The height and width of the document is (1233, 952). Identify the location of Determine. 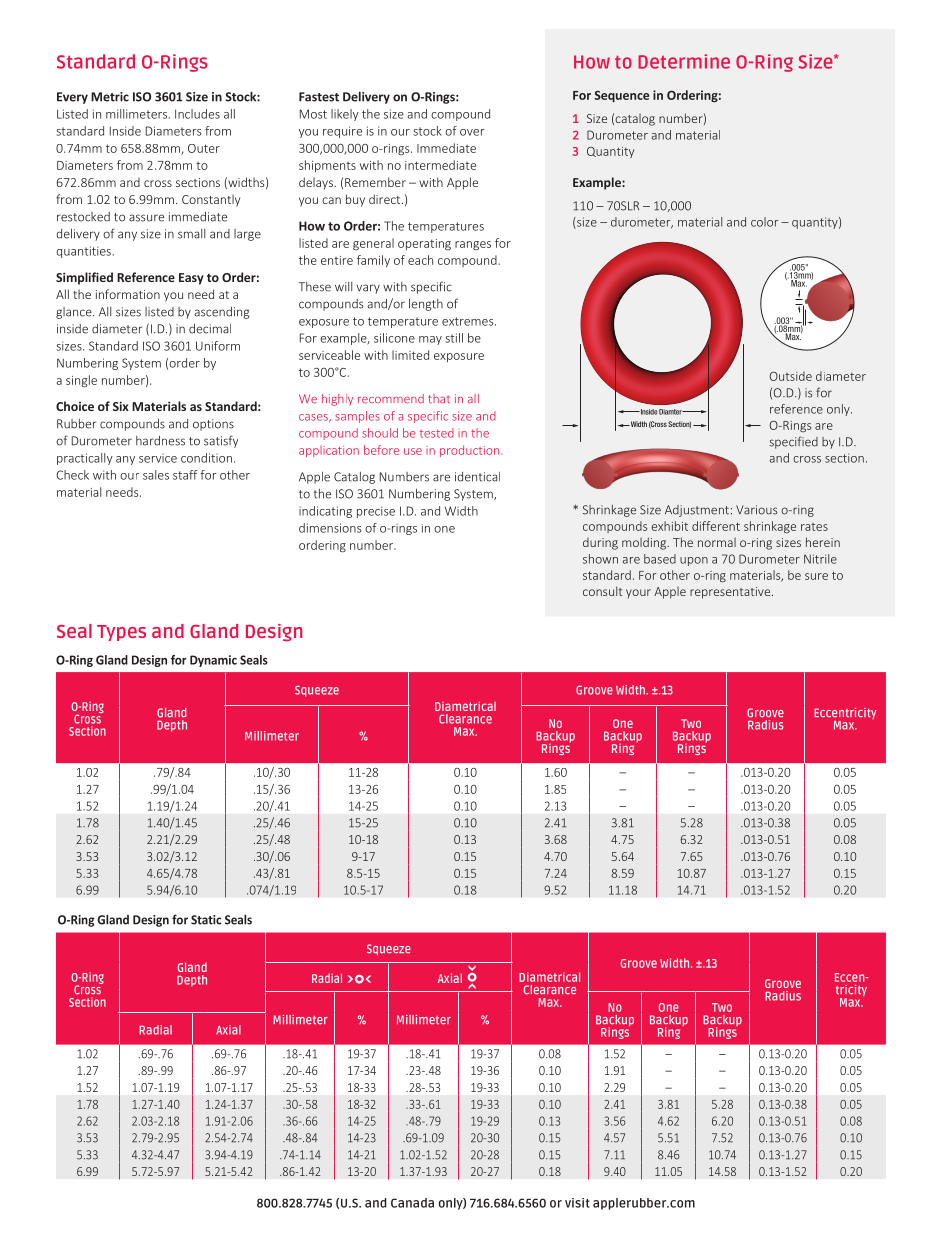
(684, 61).
